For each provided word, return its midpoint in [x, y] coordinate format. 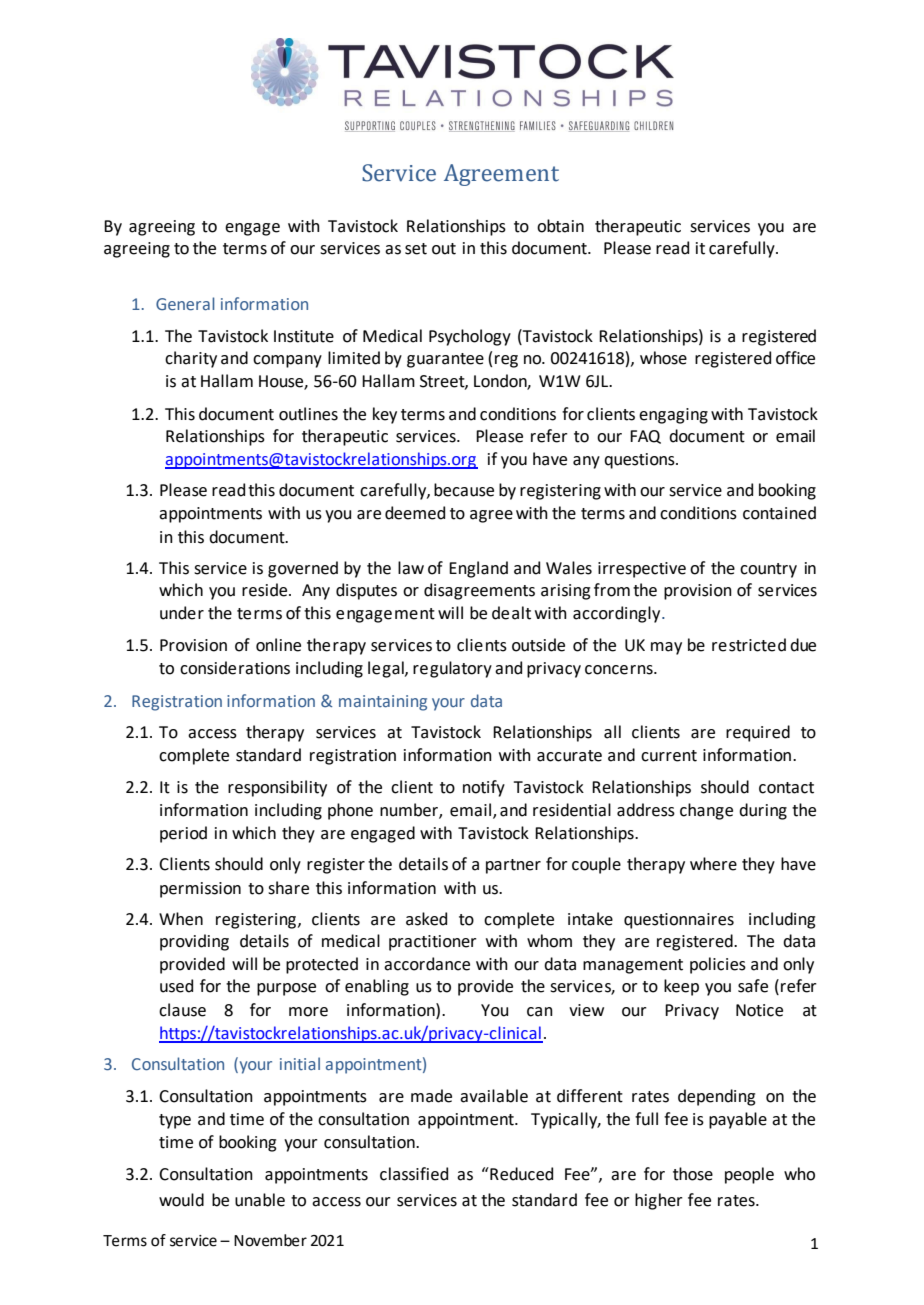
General [185, 304]
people [749, 1175]
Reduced [520, 1174]
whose [663, 358]
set [416, 249]
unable [260, 1200]
